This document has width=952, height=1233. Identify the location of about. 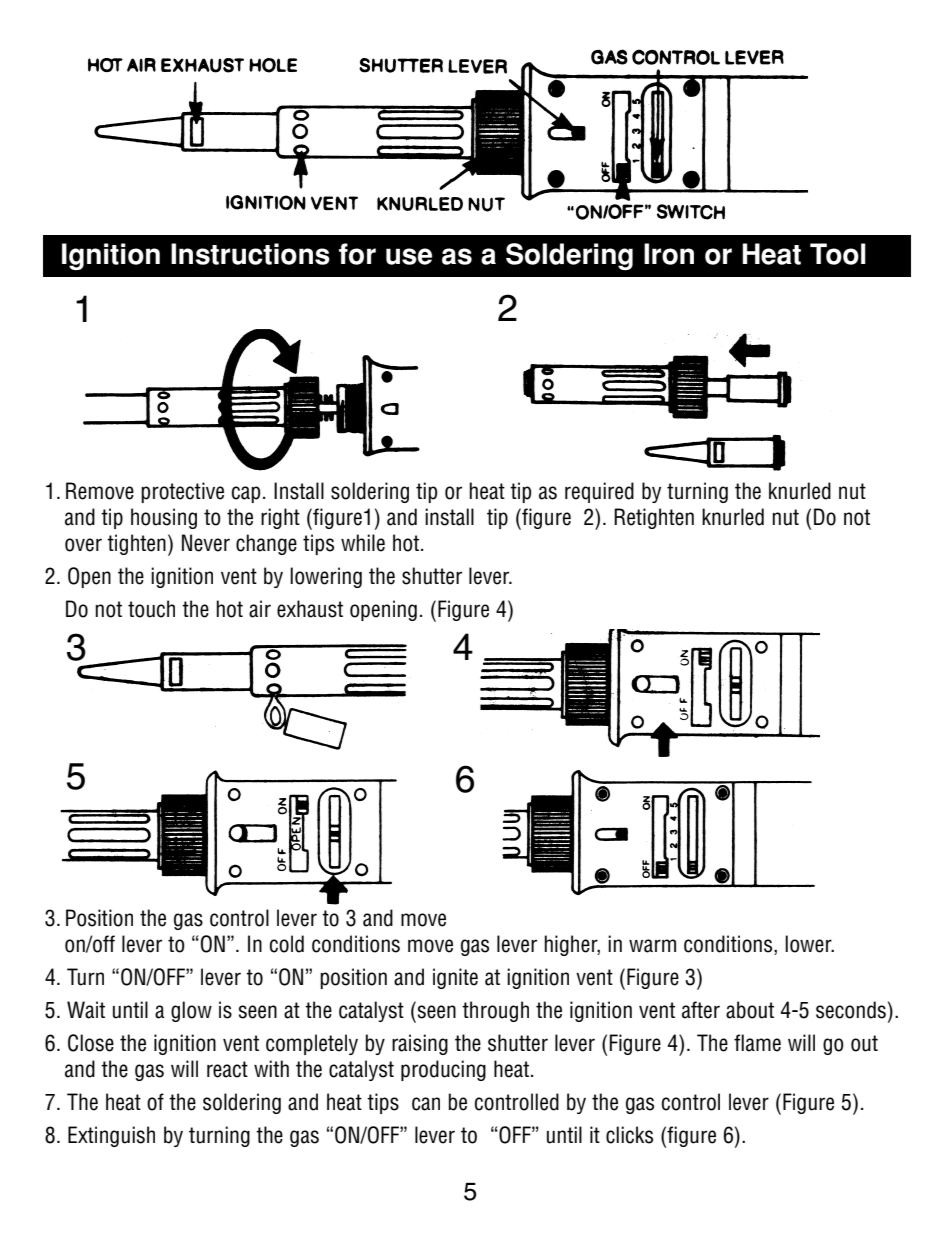
(750, 1010).
